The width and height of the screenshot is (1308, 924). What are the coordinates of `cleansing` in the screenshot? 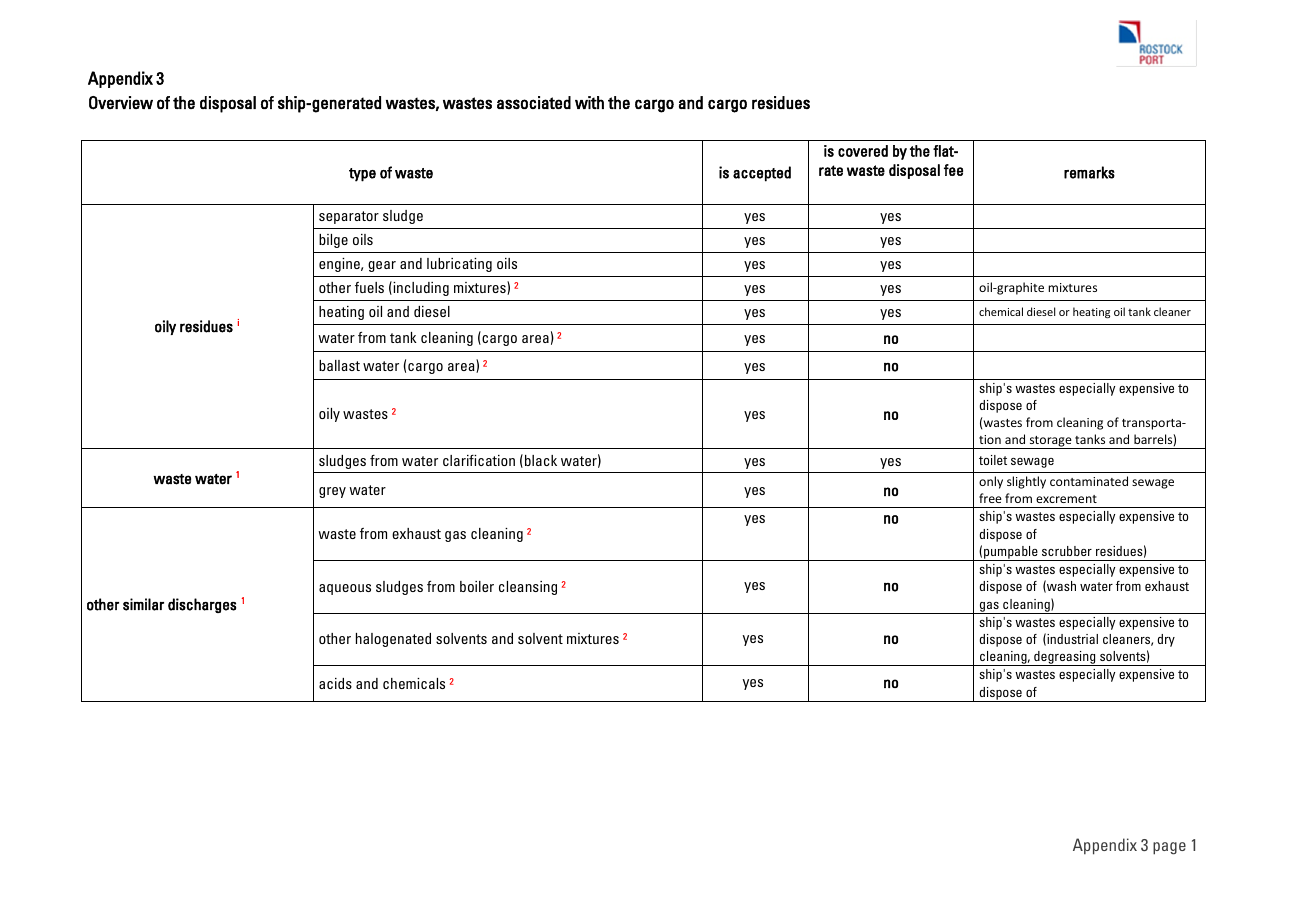 It's located at (528, 588).
